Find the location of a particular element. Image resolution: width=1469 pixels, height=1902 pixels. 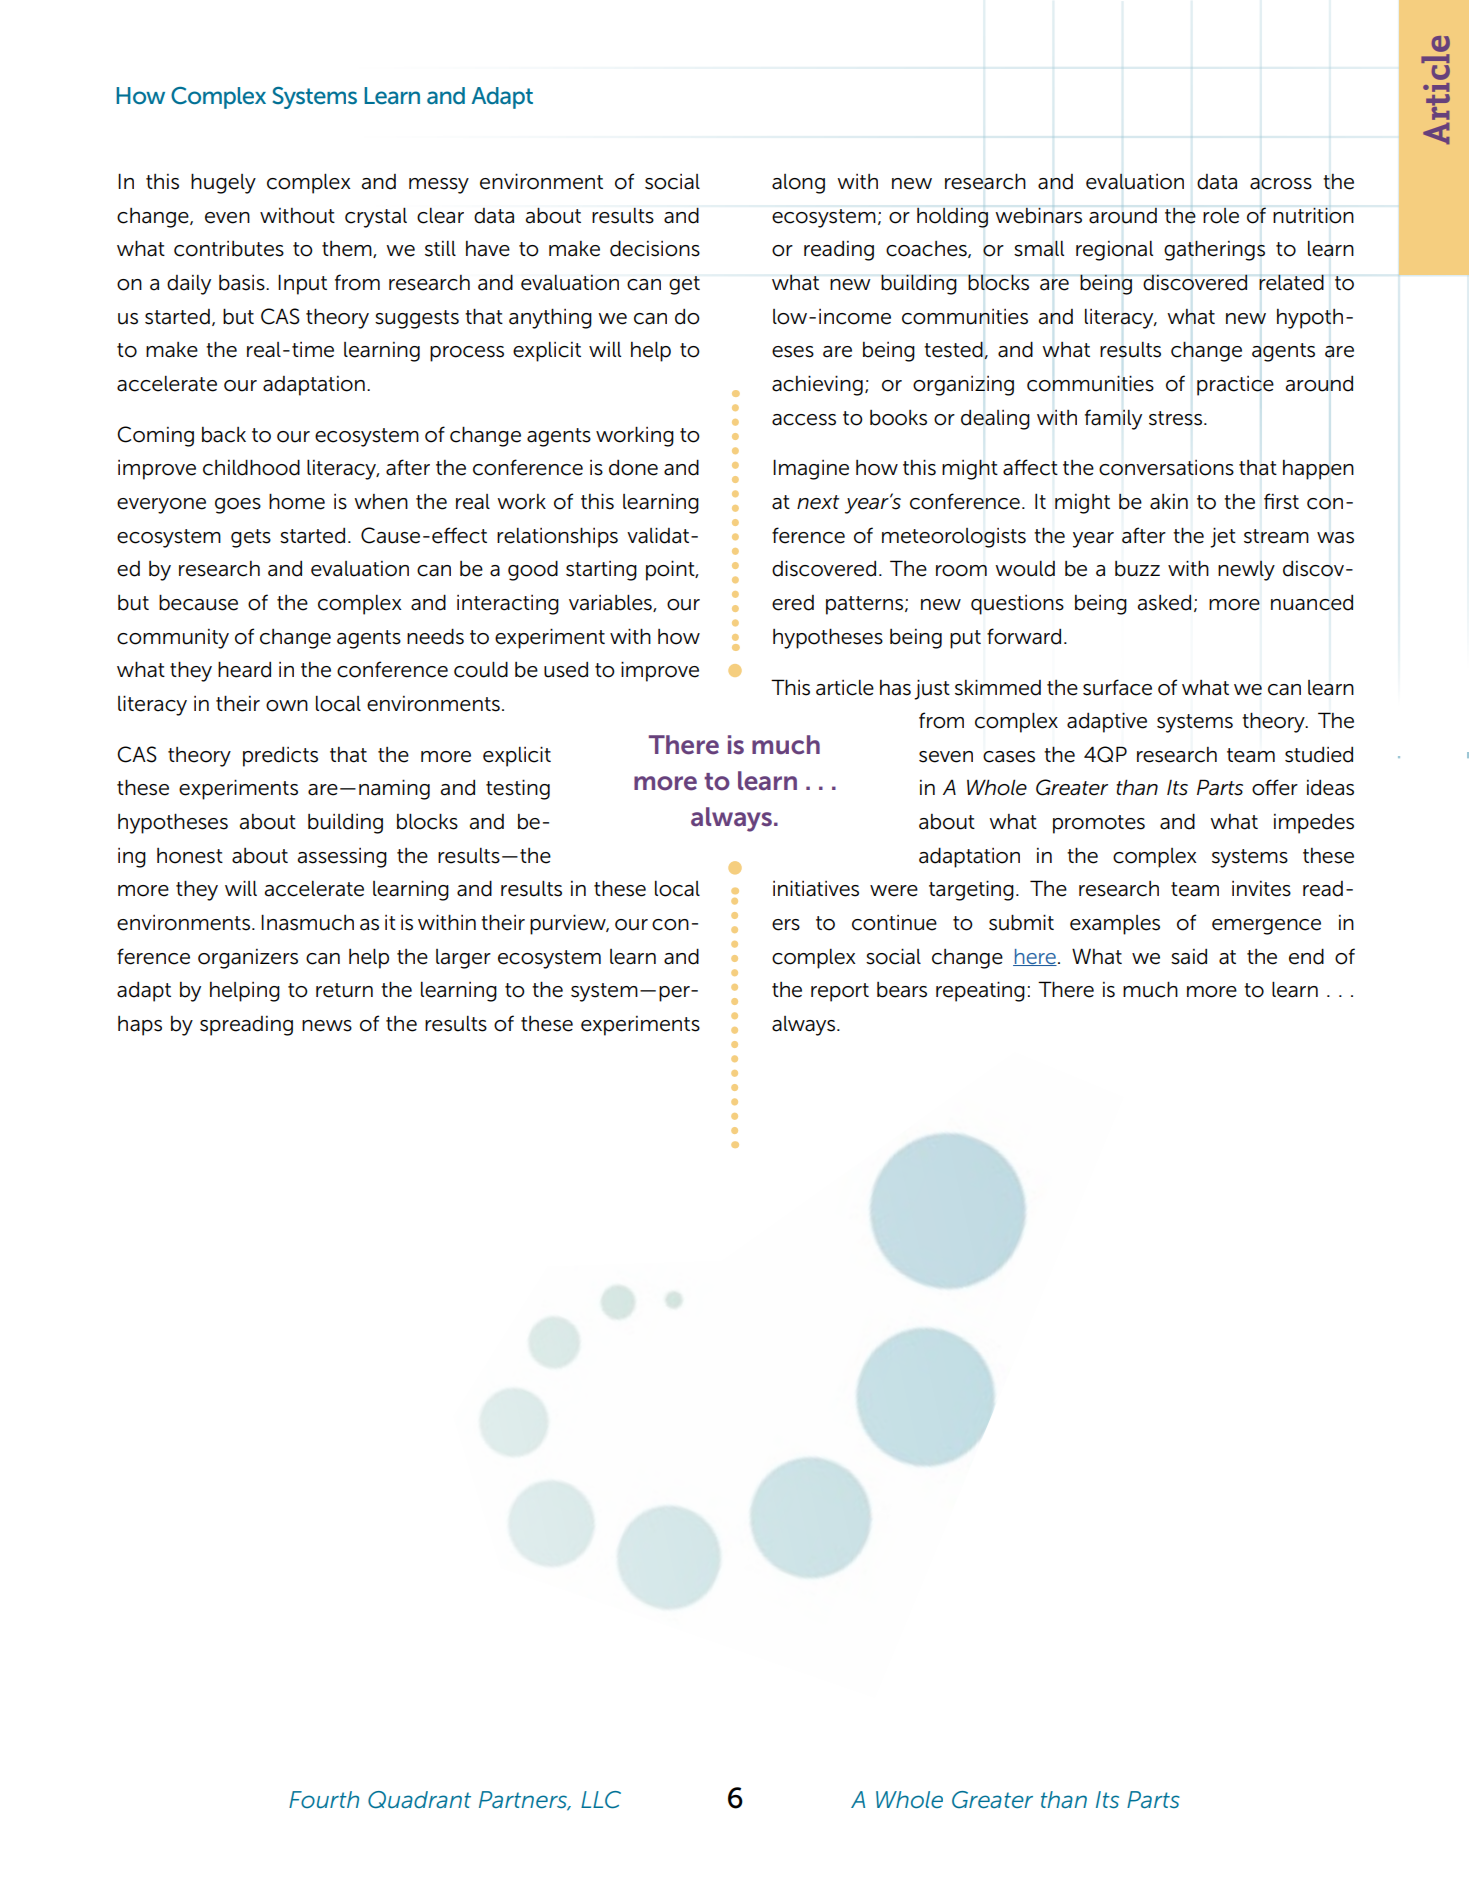

gatherings is located at coordinates (1214, 250).
